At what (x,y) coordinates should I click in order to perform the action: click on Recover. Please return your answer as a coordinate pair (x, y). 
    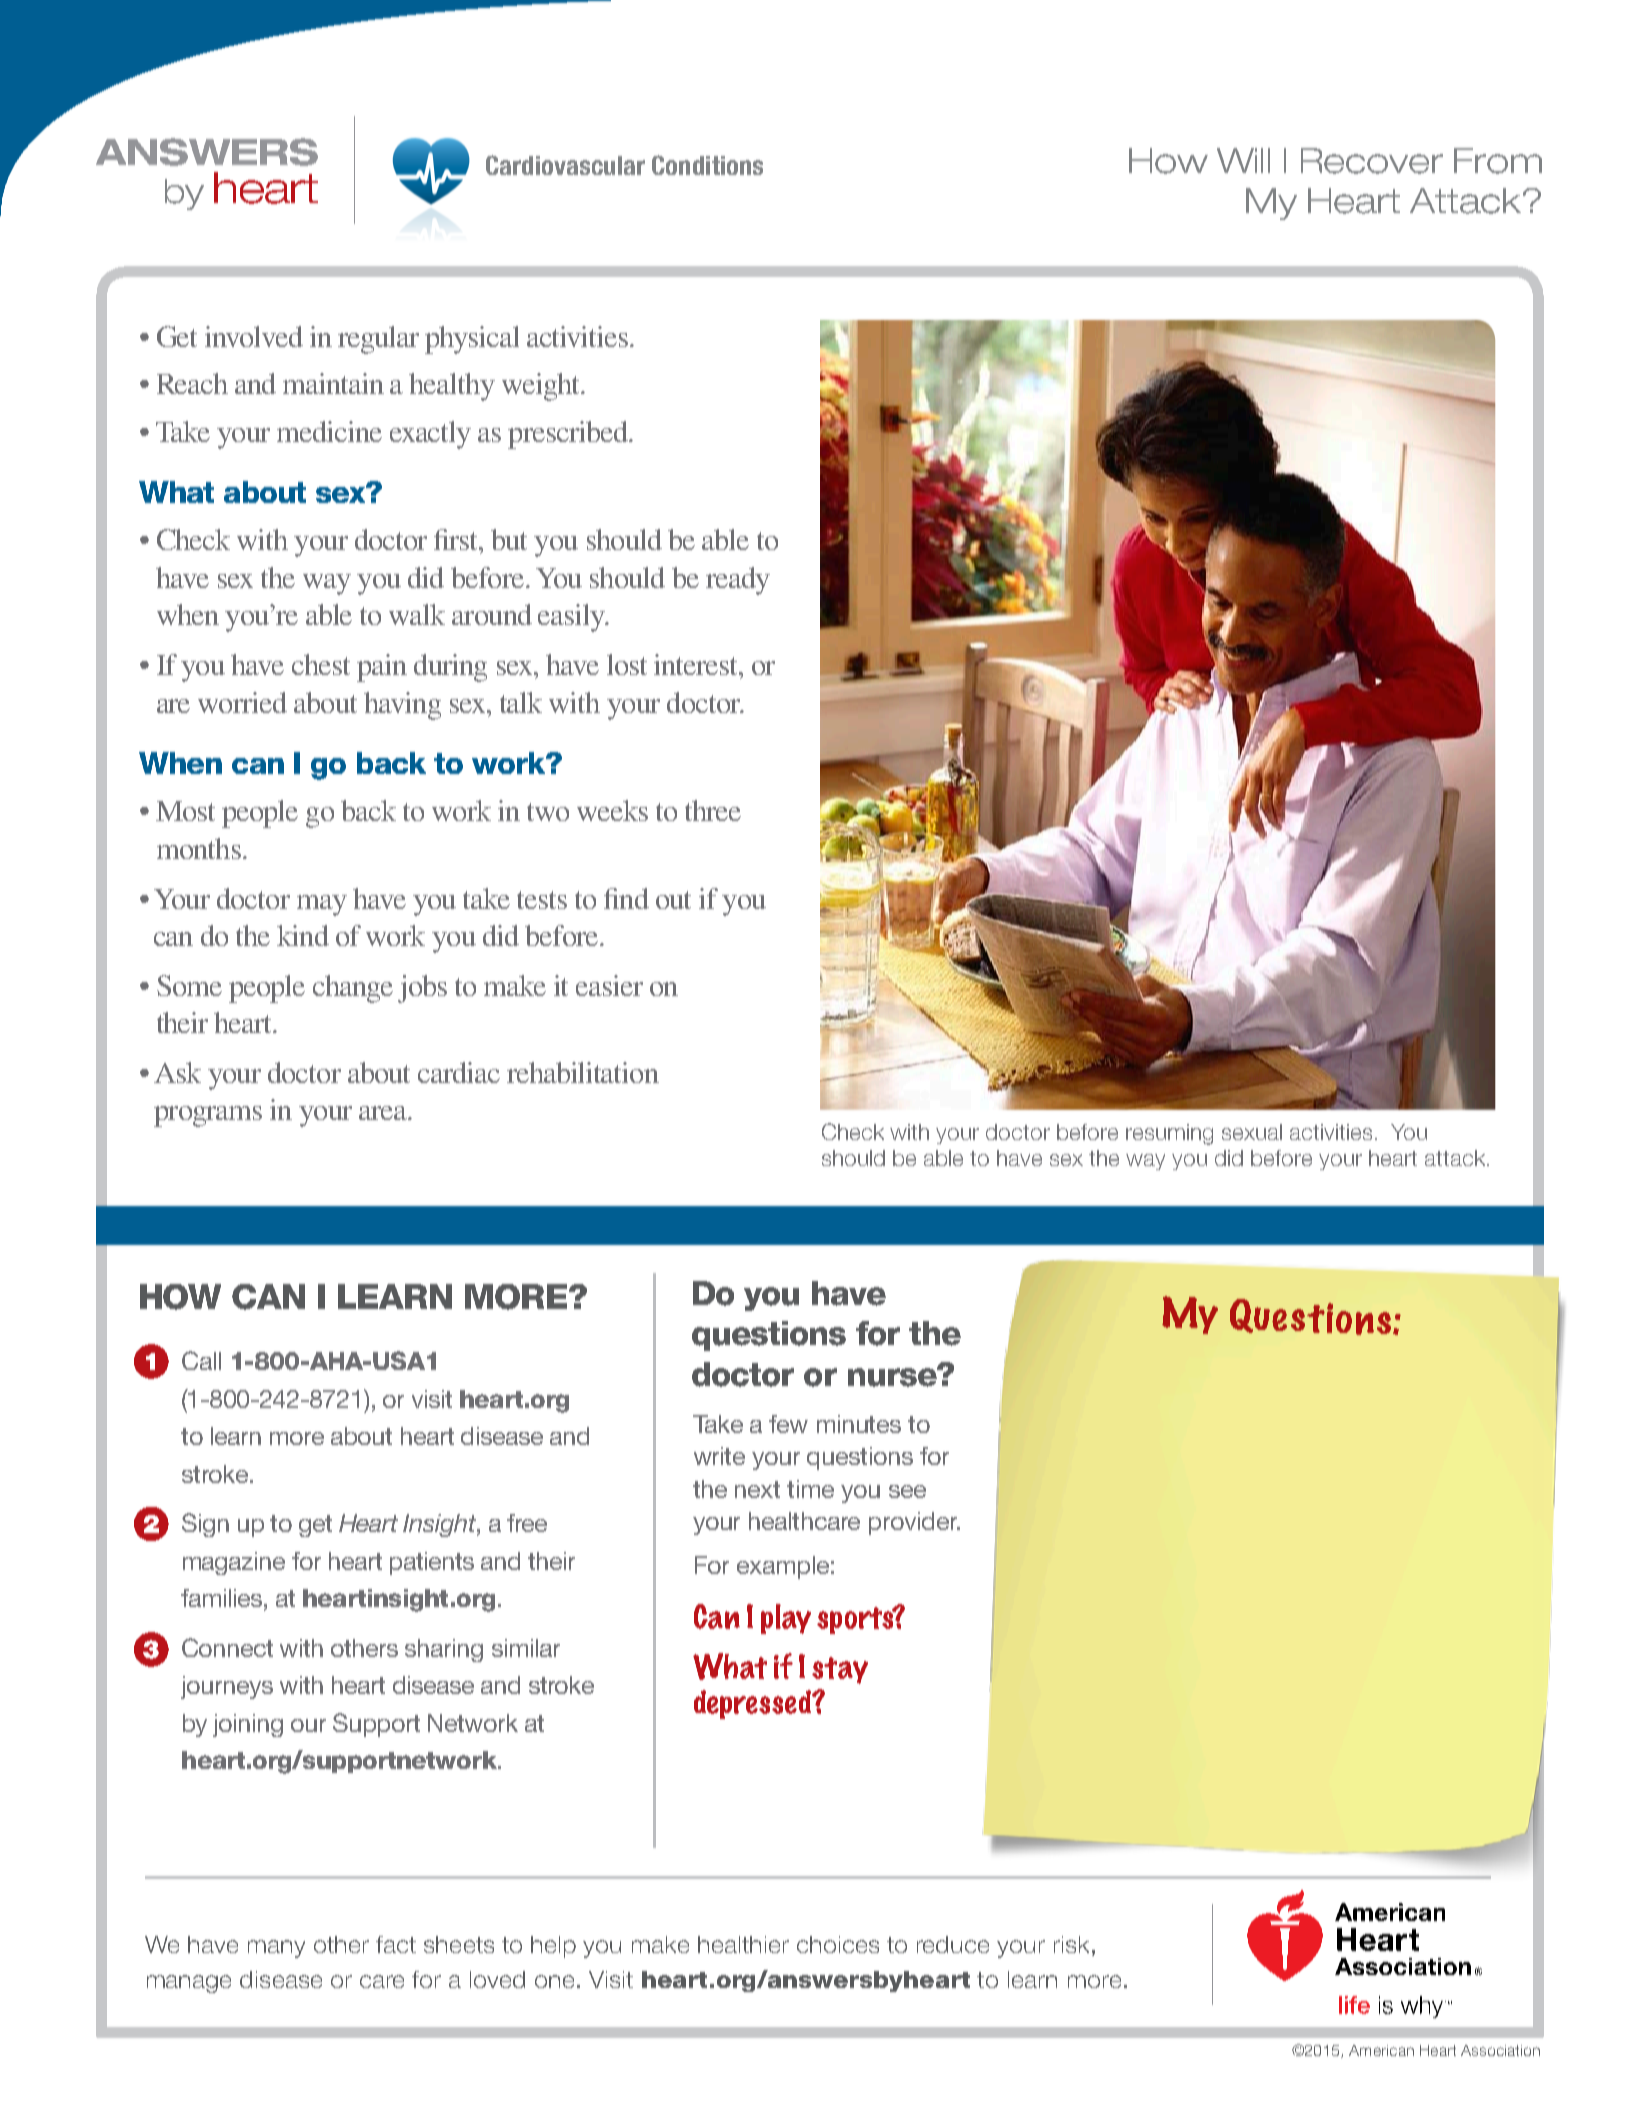
    Looking at the image, I should click on (1372, 161).
